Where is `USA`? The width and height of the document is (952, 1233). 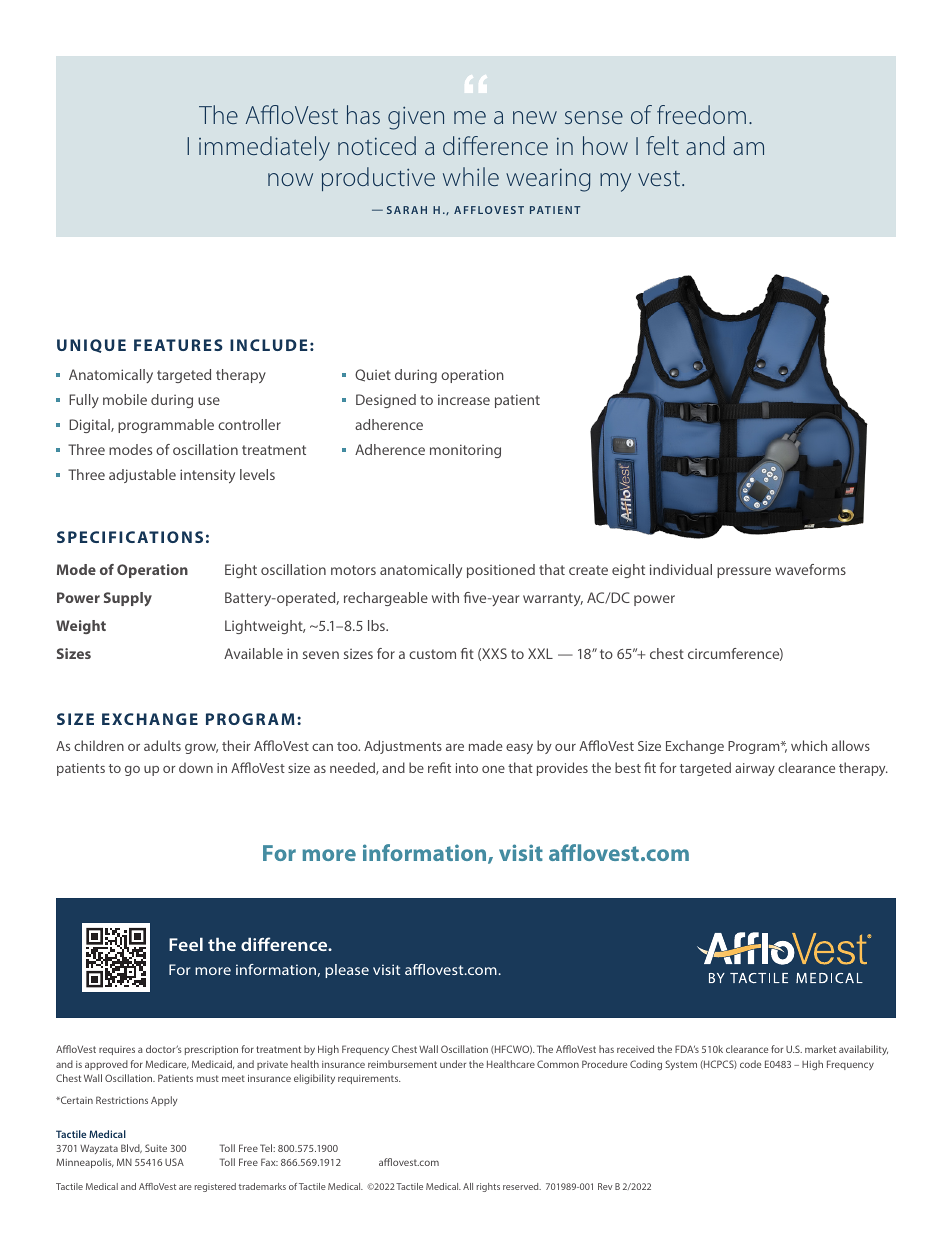
USA is located at coordinates (174, 1162).
